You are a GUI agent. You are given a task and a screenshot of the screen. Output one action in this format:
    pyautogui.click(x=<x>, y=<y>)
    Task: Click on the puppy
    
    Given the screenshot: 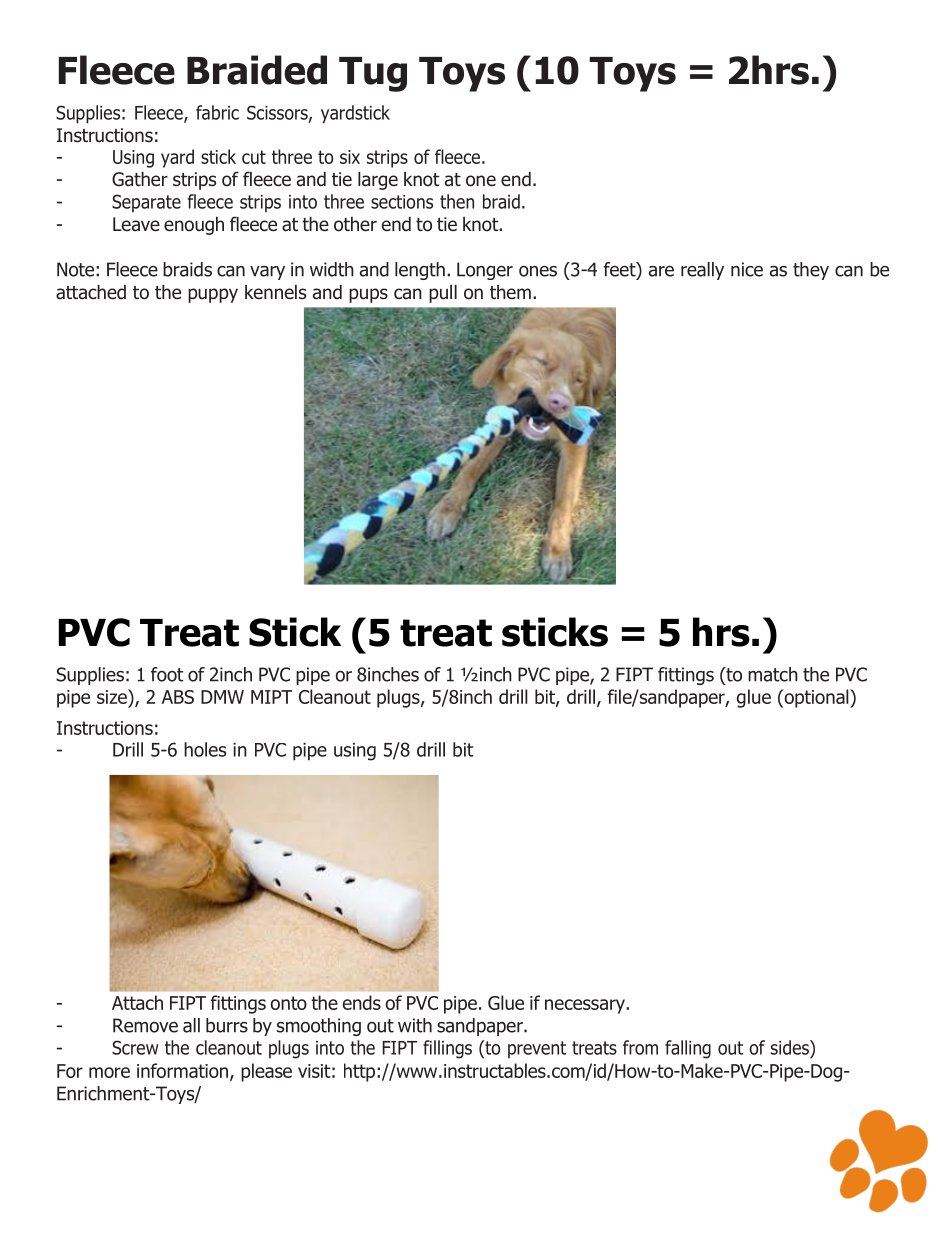 What is the action you would take?
    pyautogui.click(x=213, y=295)
